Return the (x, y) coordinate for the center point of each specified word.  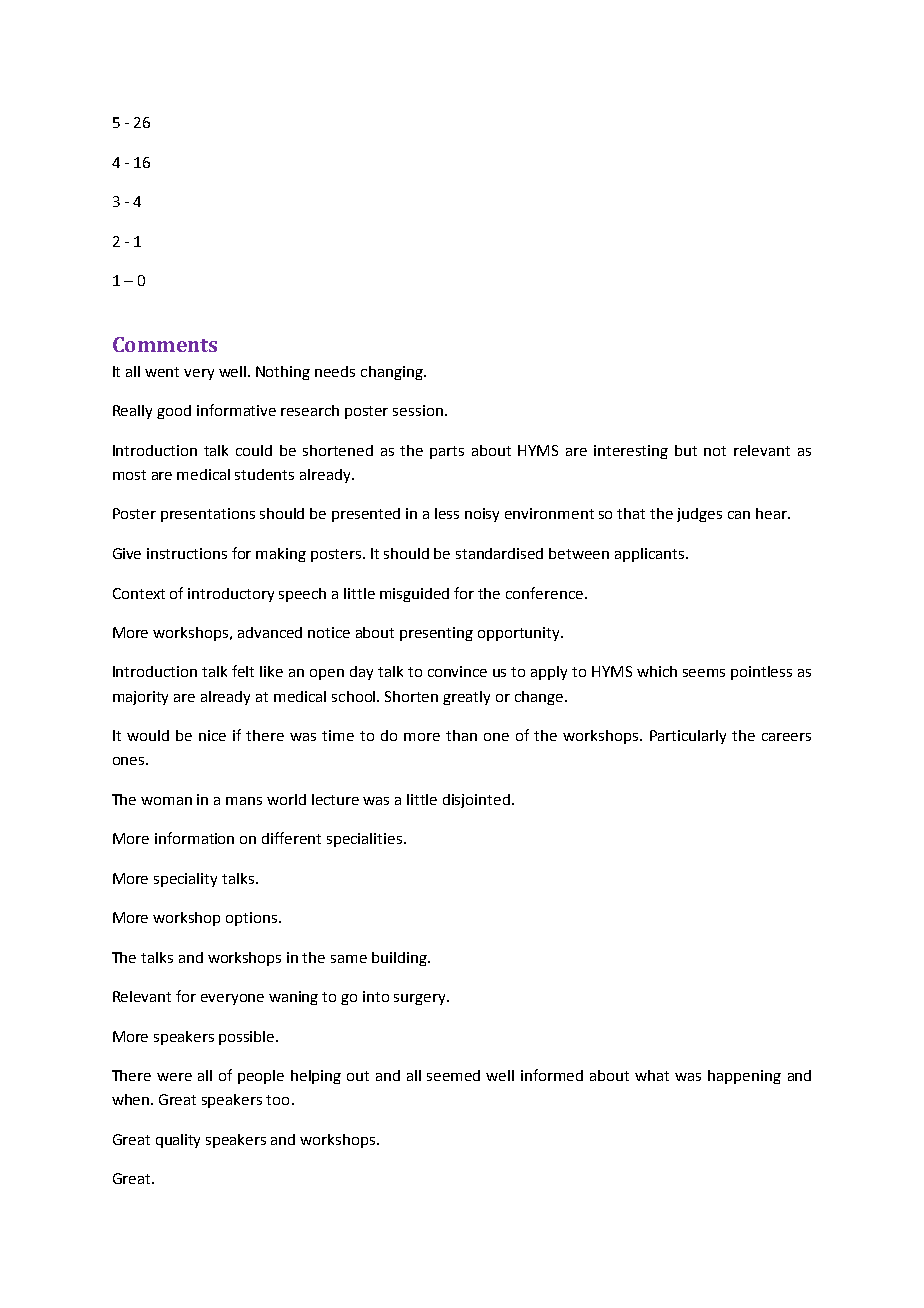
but (686, 450)
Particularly (688, 737)
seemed (453, 1075)
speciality (185, 880)
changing (393, 373)
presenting (436, 634)
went (162, 372)
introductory (231, 595)
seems (704, 673)
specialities (366, 840)
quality (178, 1141)
